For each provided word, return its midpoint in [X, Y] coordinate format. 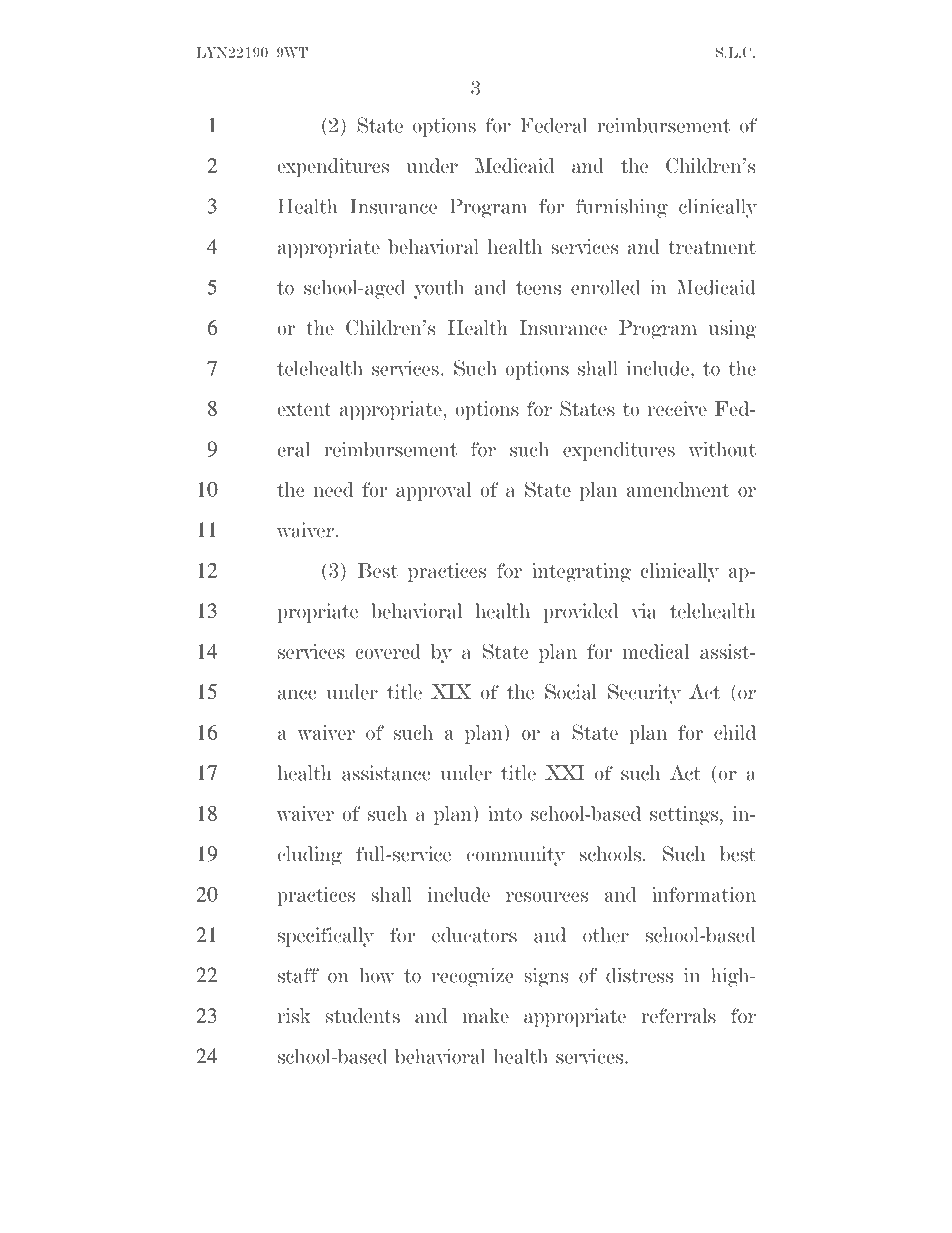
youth [439, 289]
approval [434, 491]
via [644, 611]
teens [538, 288]
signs [547, 977]
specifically [326, 937]
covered [388, 651]
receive [677, 408]
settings [684, 815]
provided [581, 613]
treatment [712, 247]
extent [305, 409]
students [363, 1015]
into [505, 813]
